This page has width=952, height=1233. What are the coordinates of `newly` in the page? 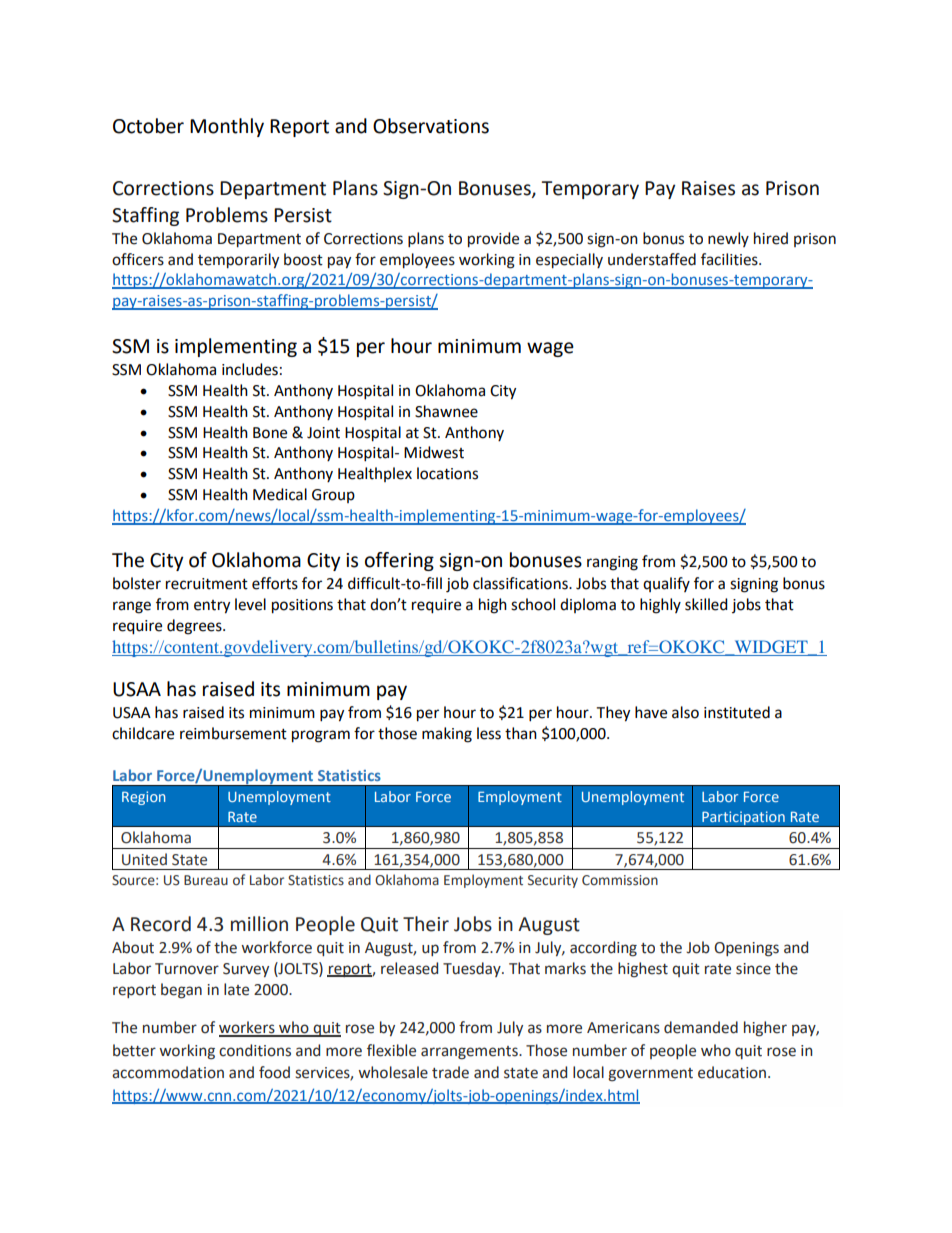 It's located at (728, 239).
